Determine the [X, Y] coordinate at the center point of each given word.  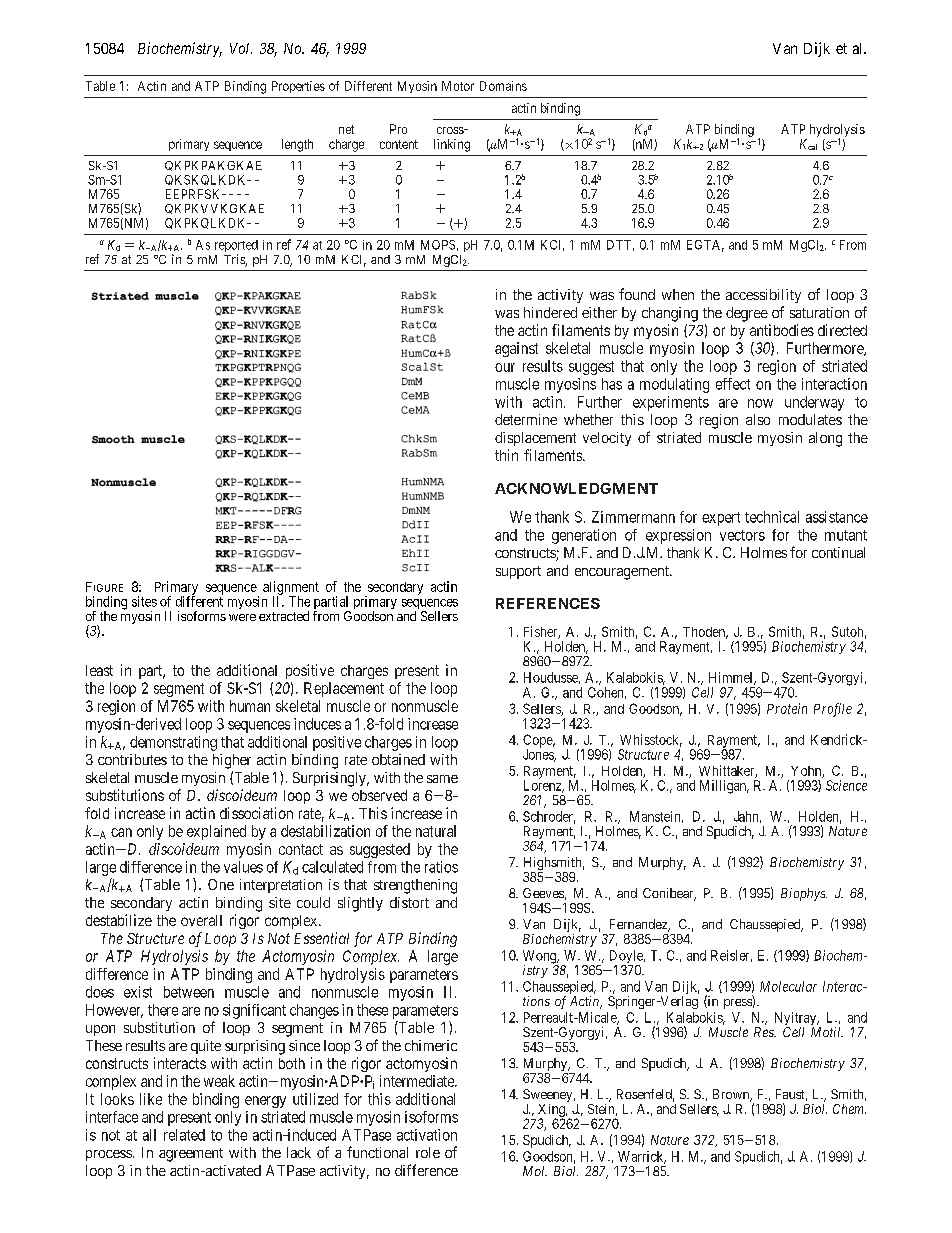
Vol [241, 48]
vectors [742, 535]
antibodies [782, 330]
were [242, 617]
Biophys [804, 894]
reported [236, 247]
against [516, 349]
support [518, 572]
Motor [458, 86]
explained [216, 832]
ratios [441, 867]
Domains [503, 86]
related [184, 1135]
